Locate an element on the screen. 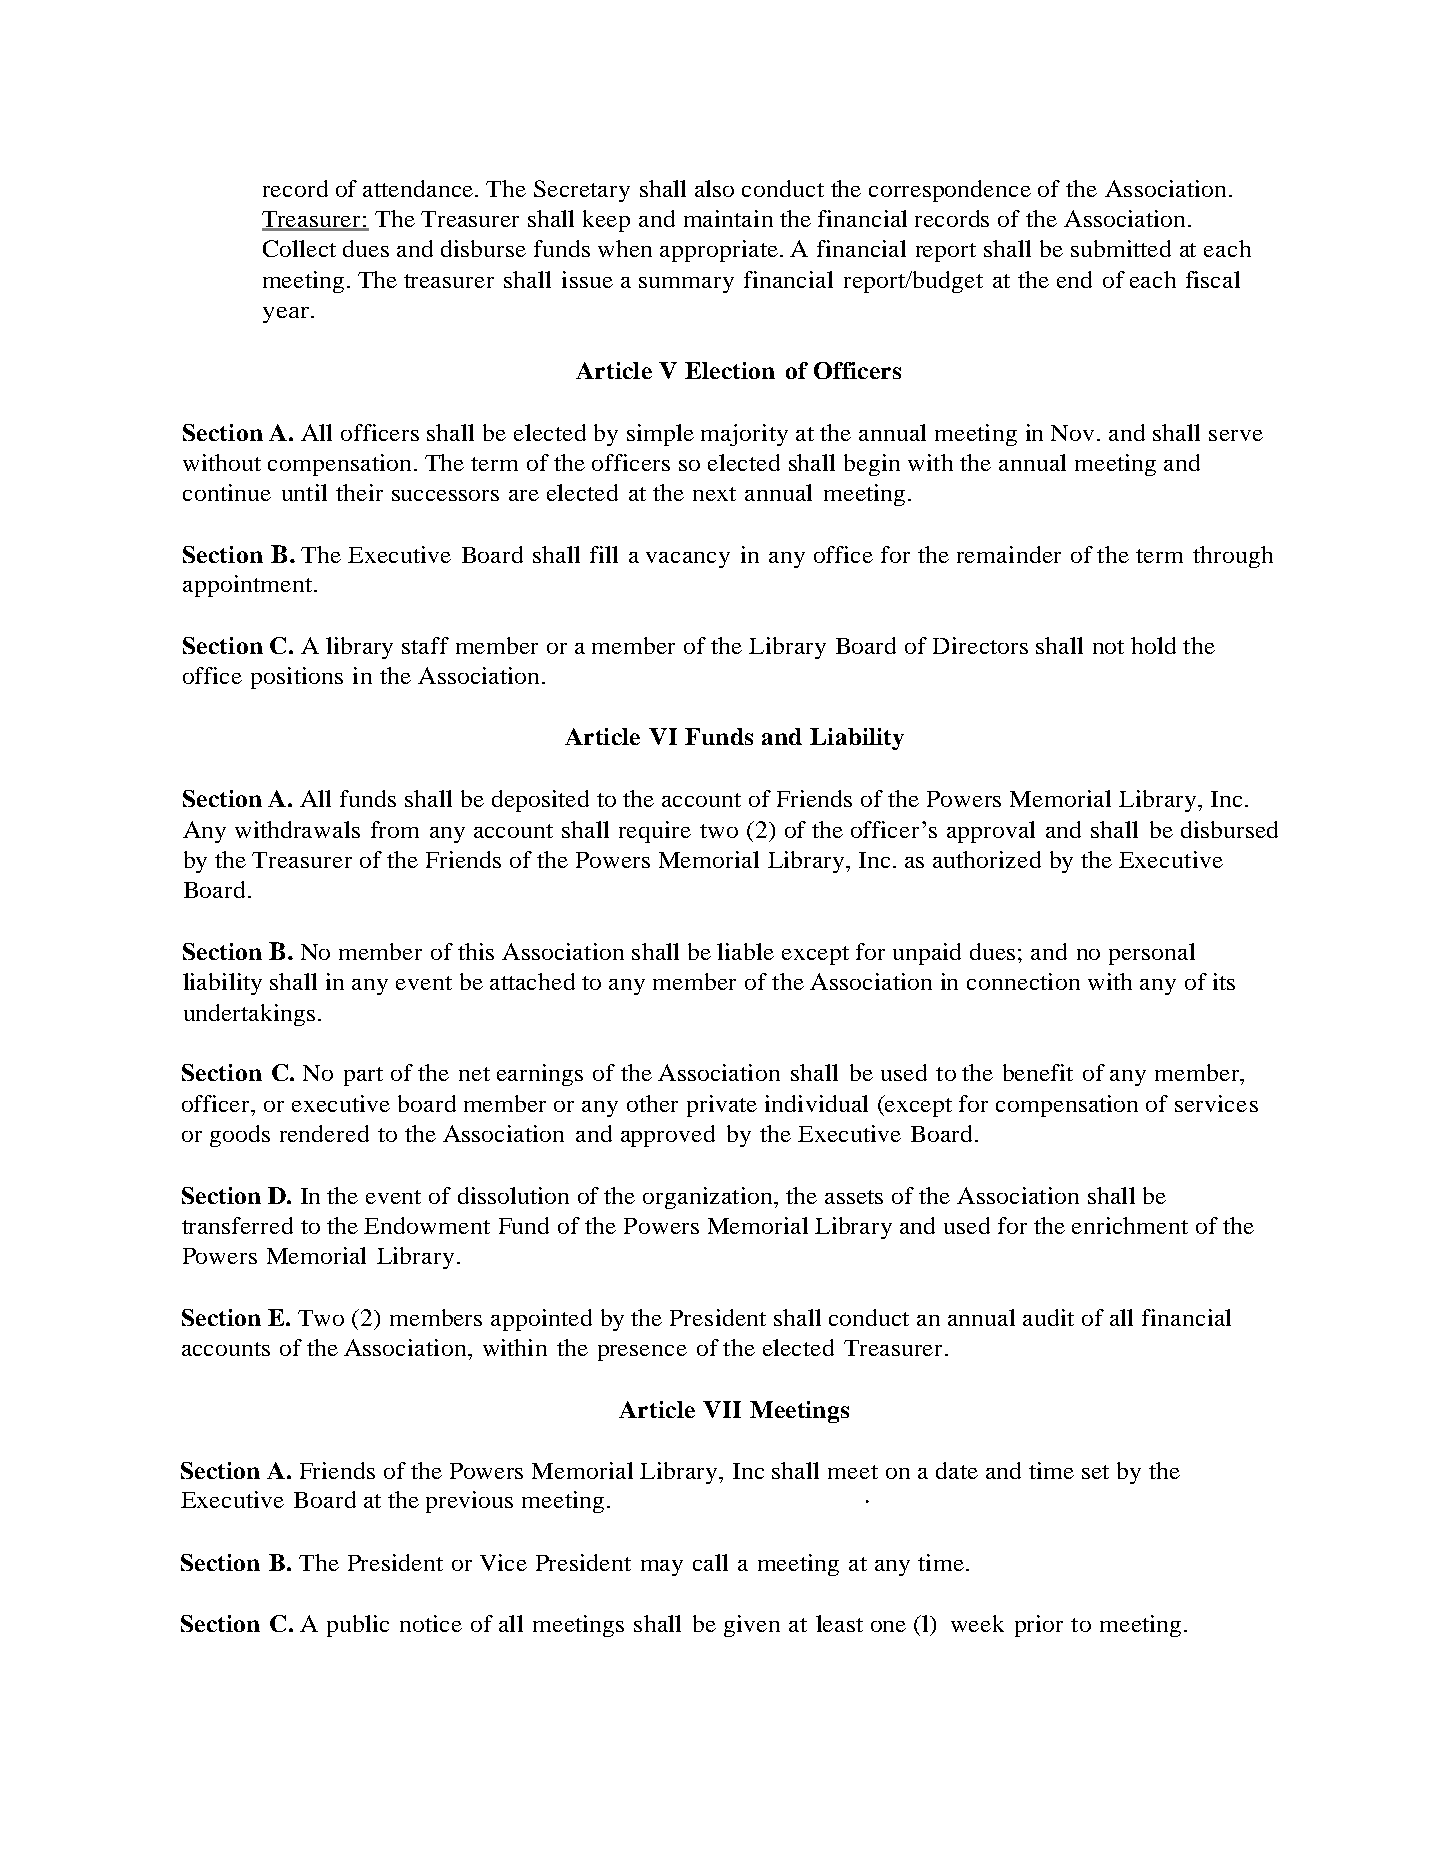 Image resolution: width=1440 pixels, height=1864 pixels. Endowment is located at coordinates (427, 1225).
